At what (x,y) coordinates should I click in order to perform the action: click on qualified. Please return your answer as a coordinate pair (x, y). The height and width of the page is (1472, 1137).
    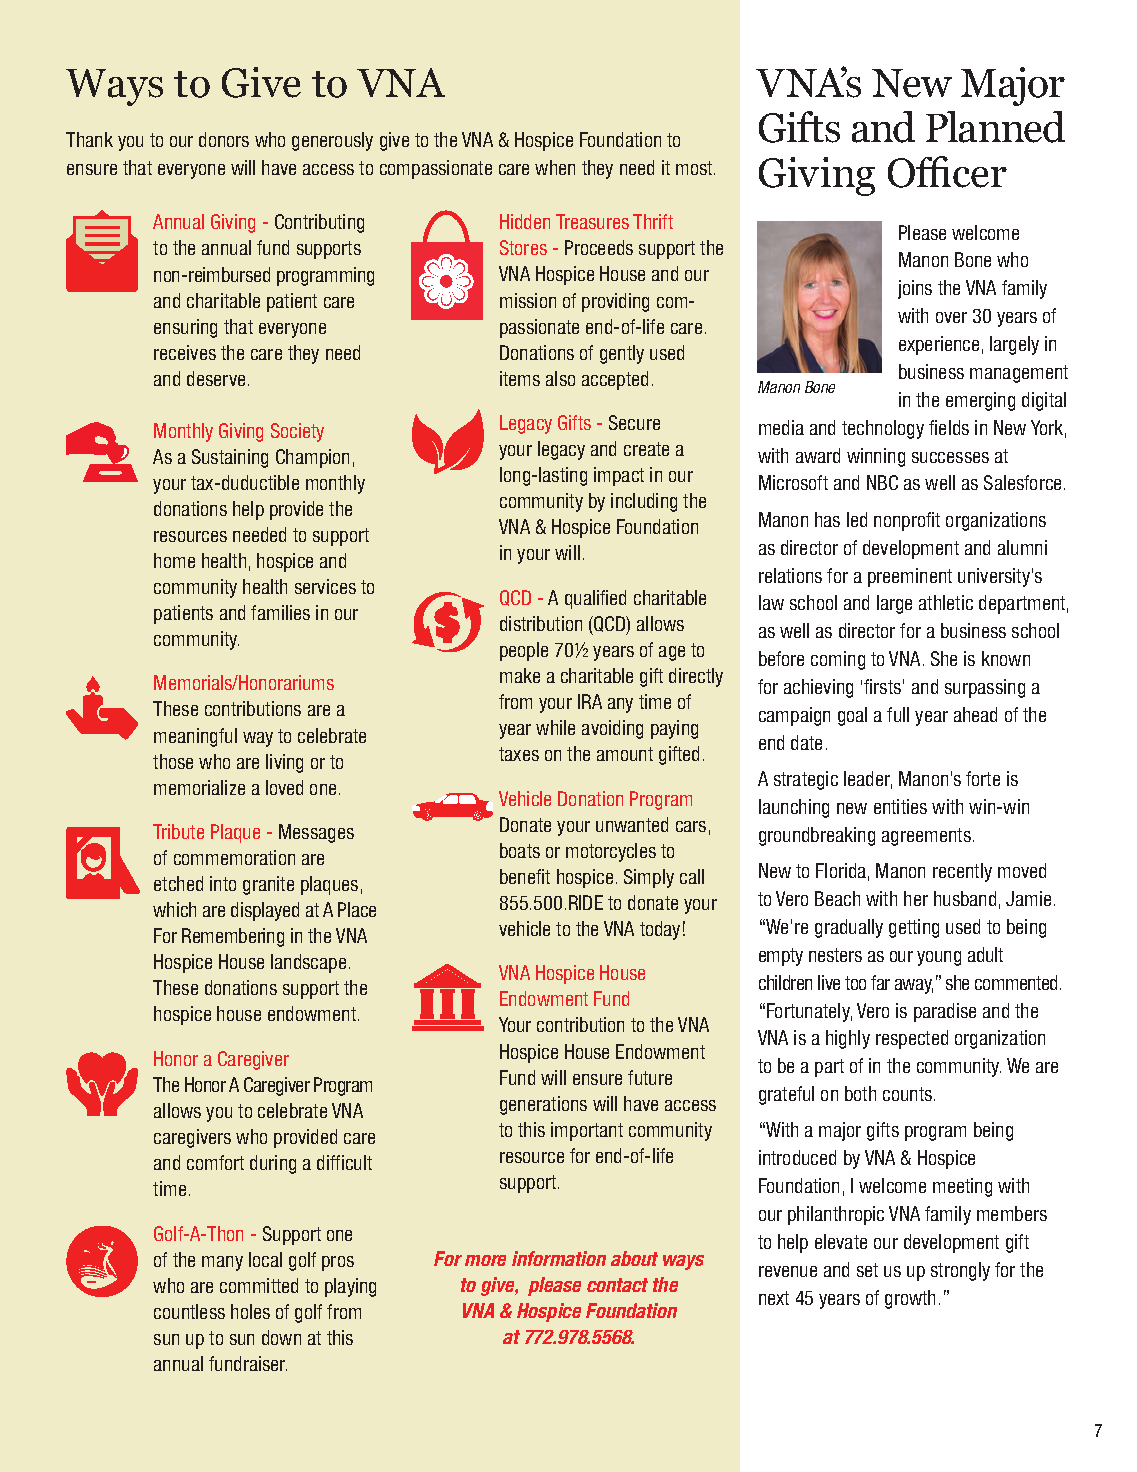
    Looking at the image, I should click on (595, 599).
